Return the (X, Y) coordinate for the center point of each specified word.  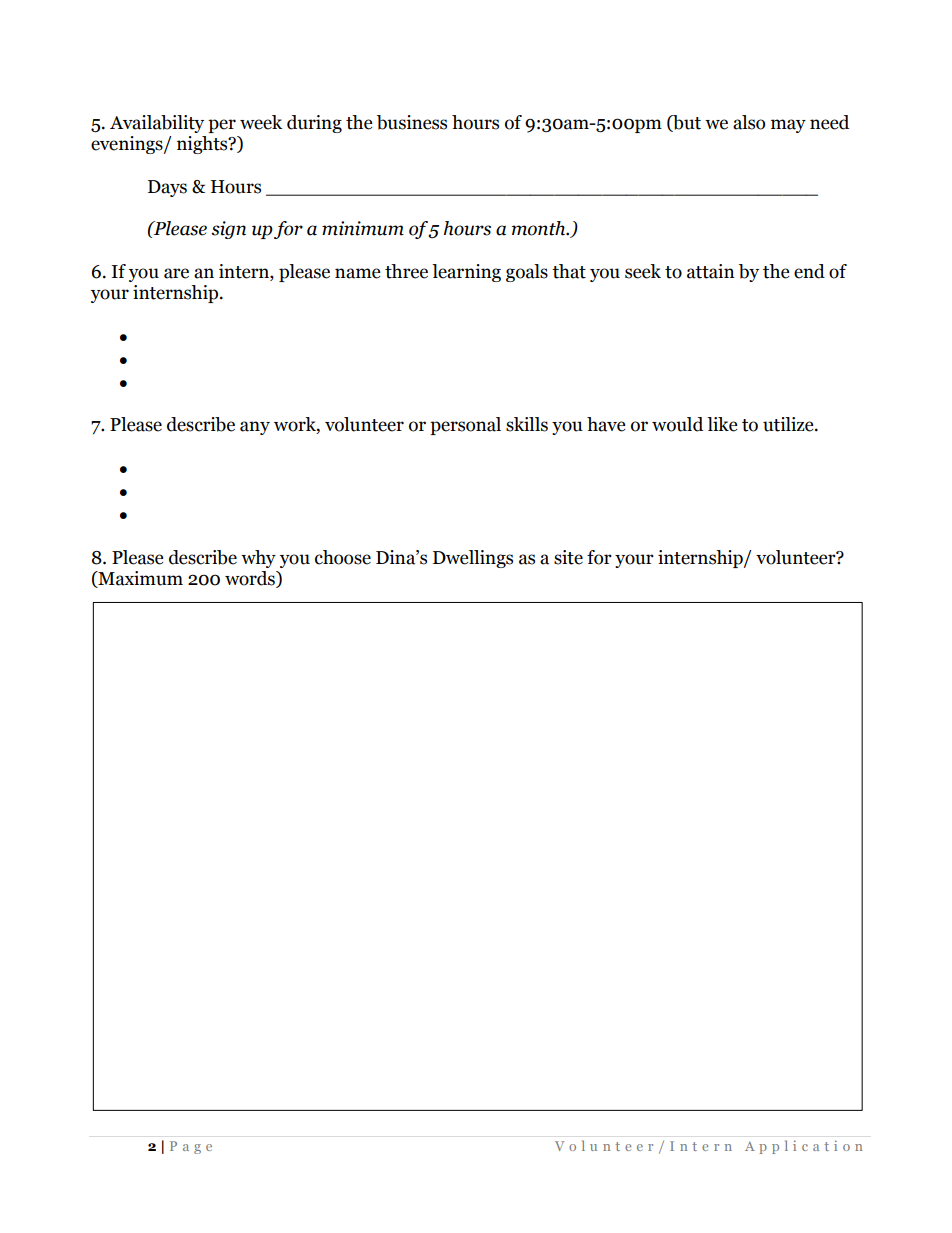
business (412, 122)
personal (465, 426)
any (255, 428)
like (722, 424)
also (749, 122)
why (258, 559)
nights (203, 145)
